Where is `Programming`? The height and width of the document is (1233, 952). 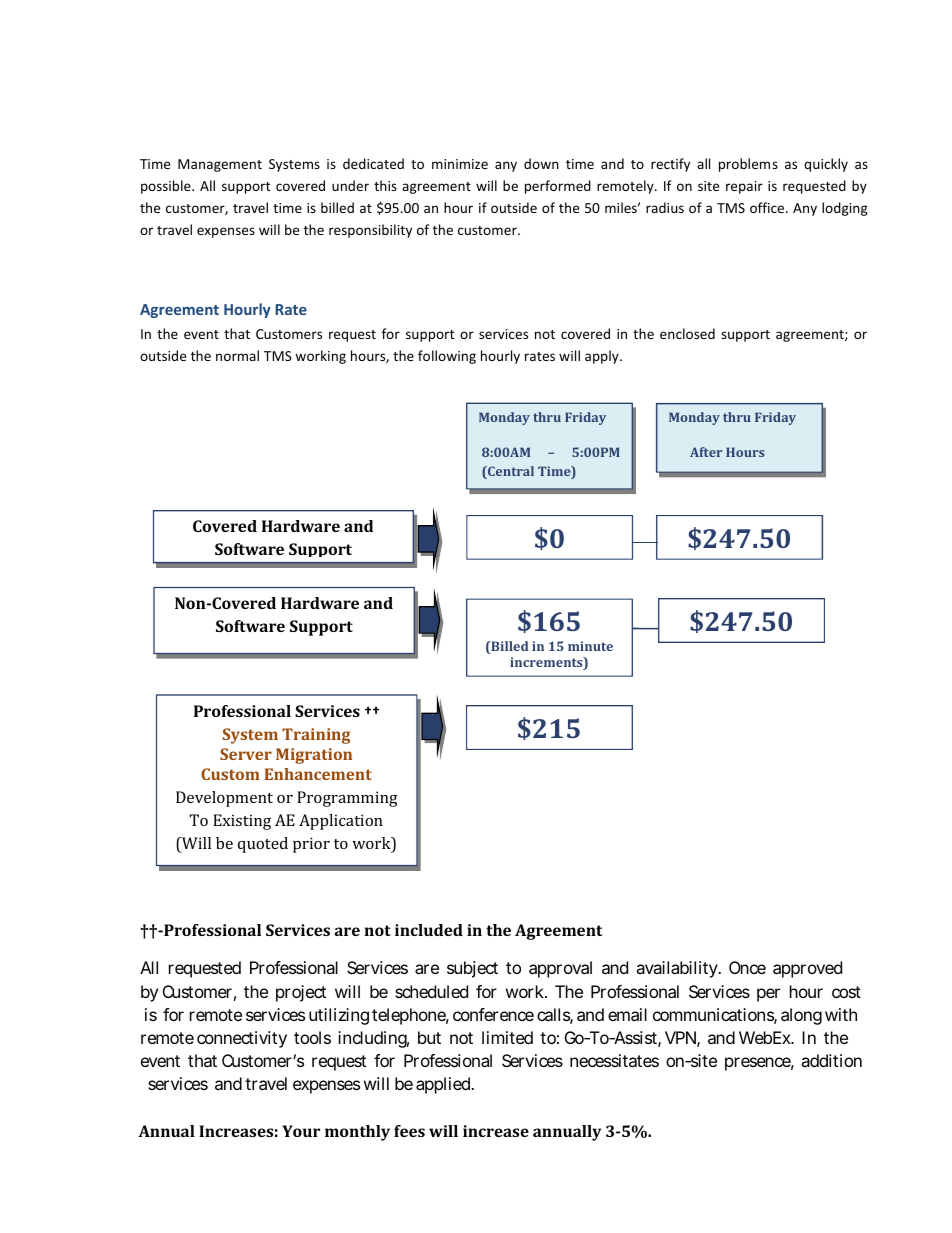 Programming is located at coordinates (347, 799).
